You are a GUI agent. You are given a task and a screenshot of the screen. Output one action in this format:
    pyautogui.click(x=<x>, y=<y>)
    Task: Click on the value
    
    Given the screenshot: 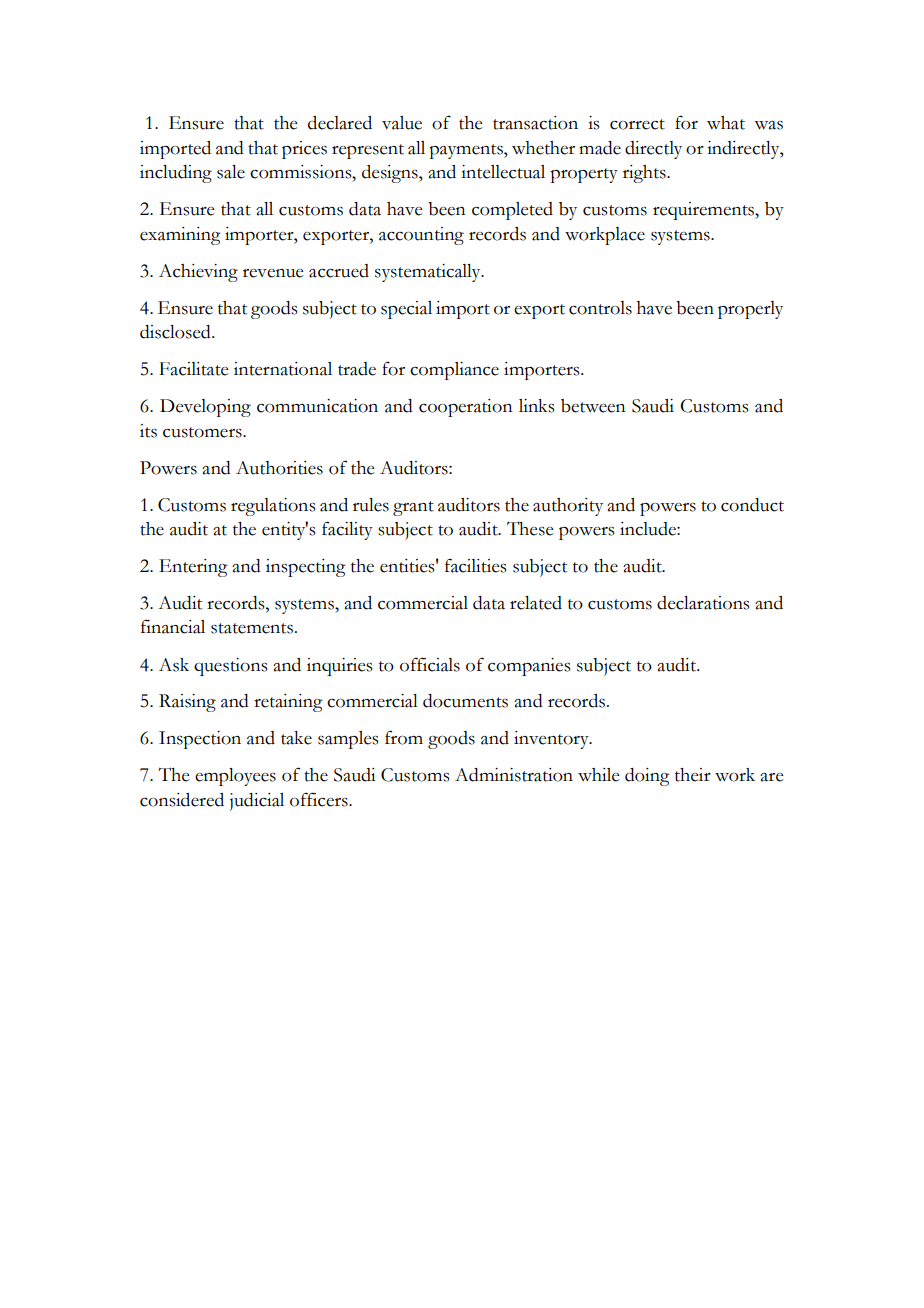 What is the action you would take?
    pyautogui.click(x=402, y=123)
